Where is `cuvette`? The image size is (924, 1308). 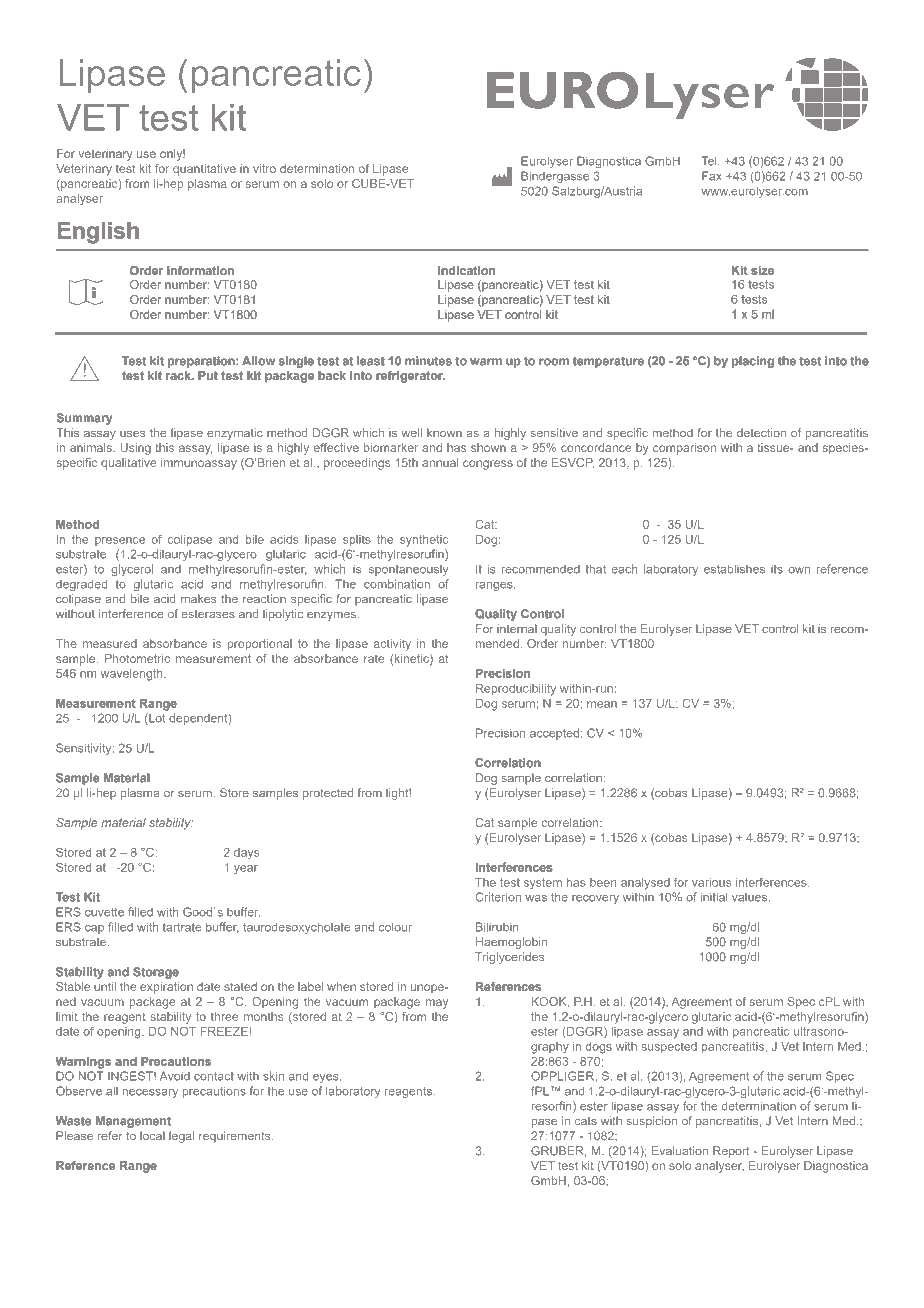
cuvette is located at coordinates (104, 912).
